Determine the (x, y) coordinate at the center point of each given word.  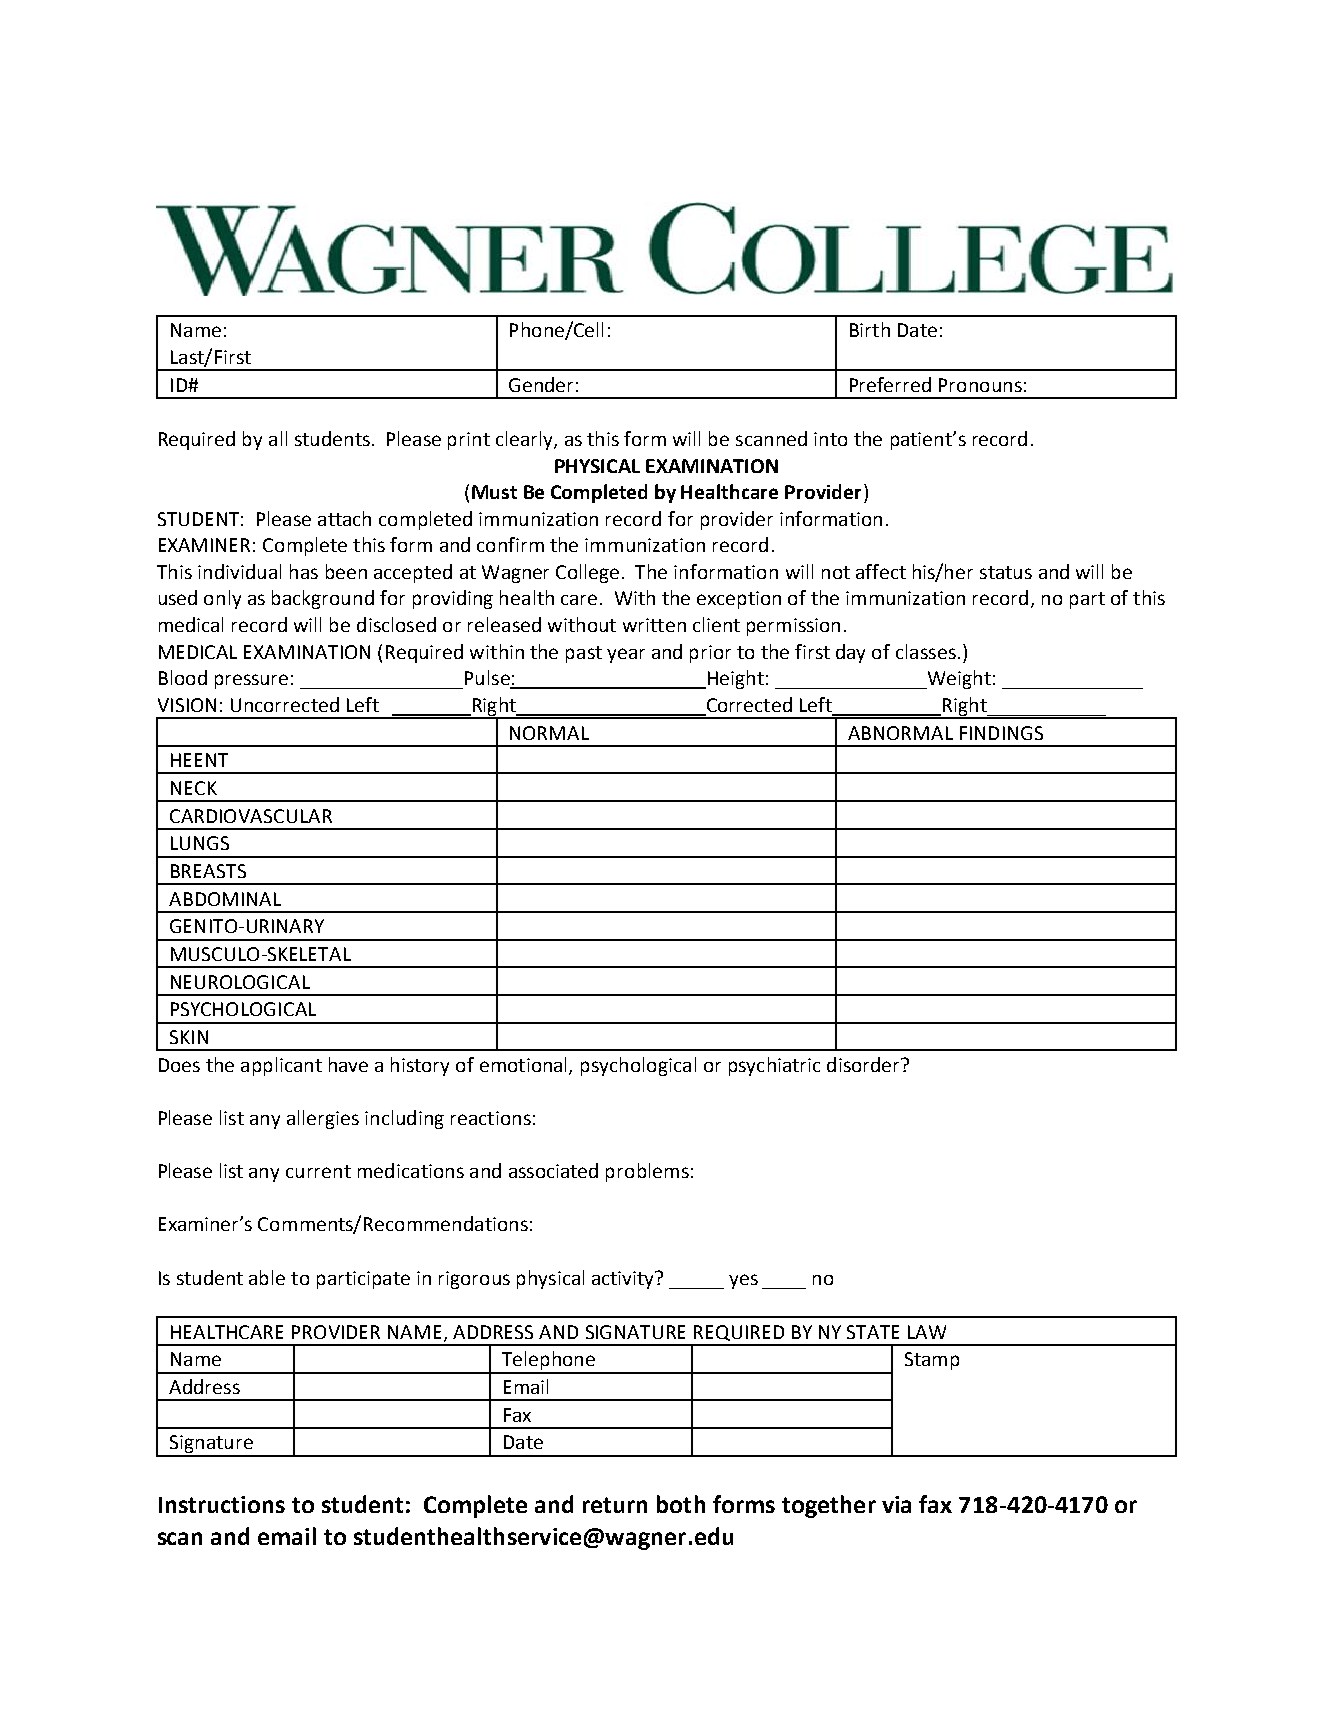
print (469, 441)
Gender (541, 384)
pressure (251, 681)
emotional (525, 1065)
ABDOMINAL (225, 899)
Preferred (890, 384)
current (318, 1171)
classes (926, 651)
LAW (927, 1332)
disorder (864, 1064)
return (615, 1505)
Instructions (222, 1504)
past (584, 654)
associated (553, 1170)
